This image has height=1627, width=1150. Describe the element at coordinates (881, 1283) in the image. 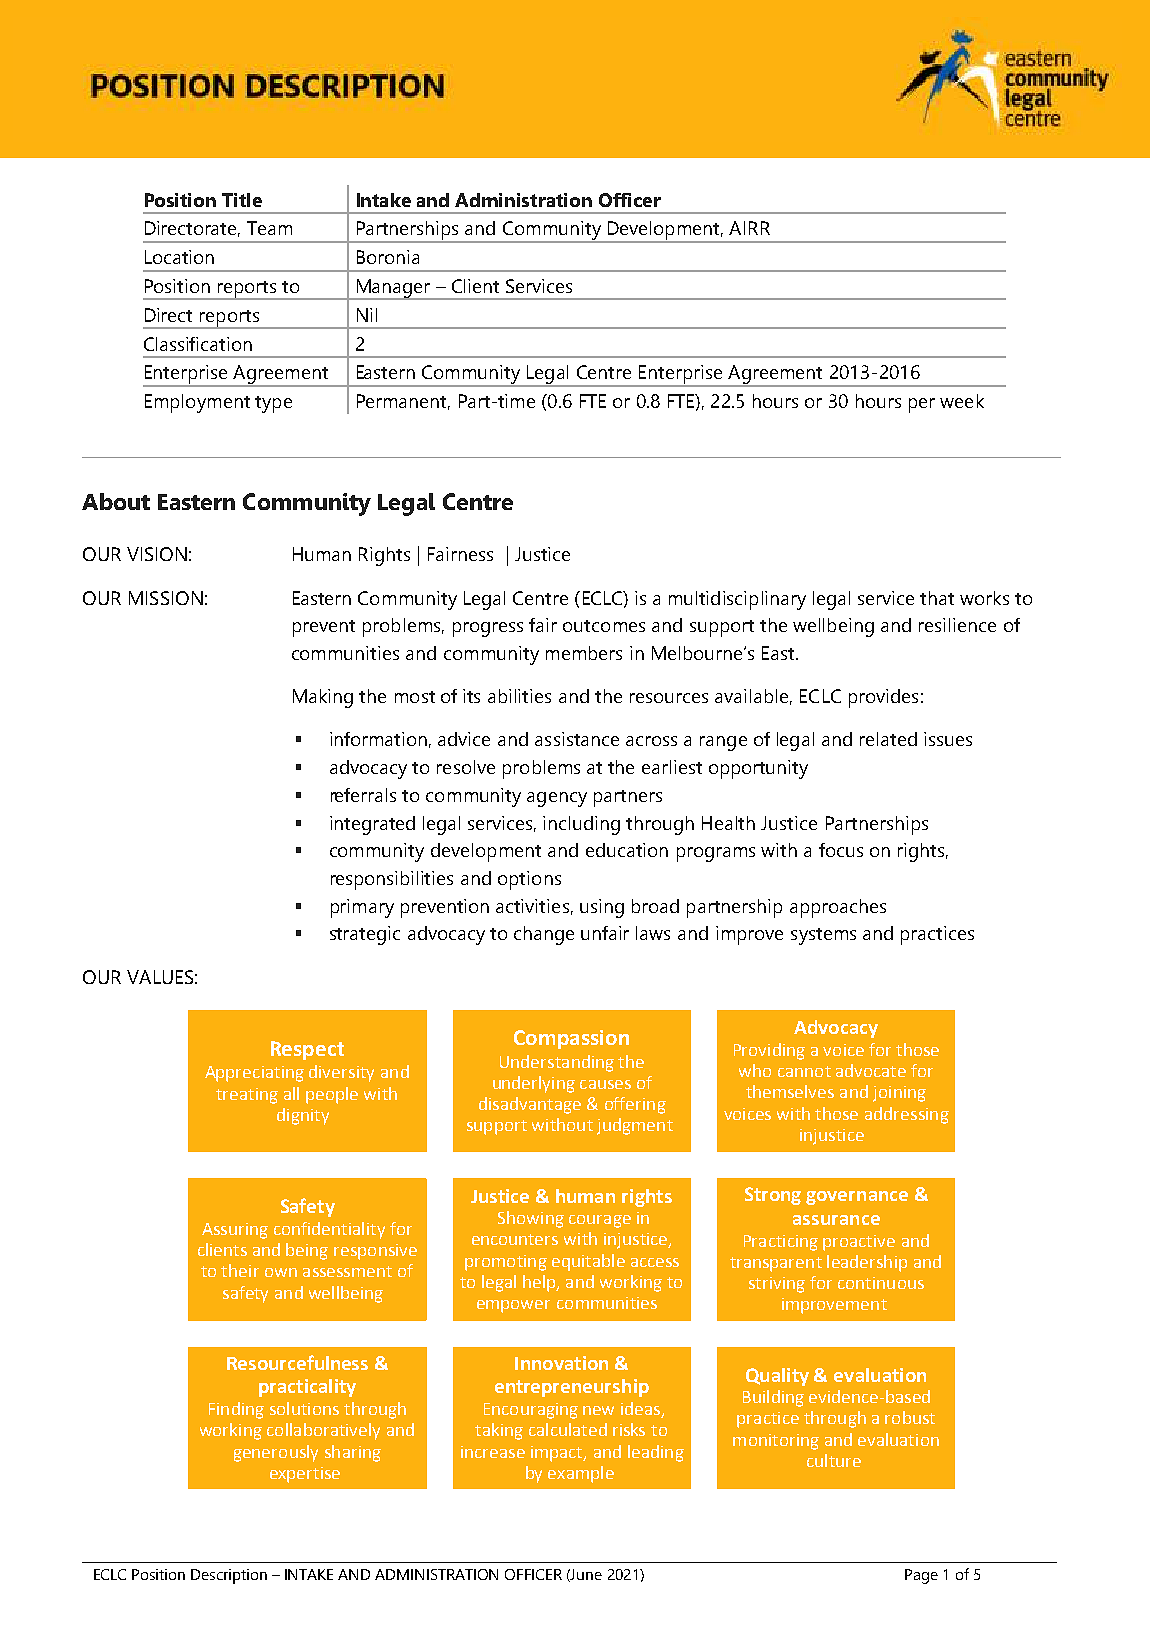

I see `continuous` at that location.
